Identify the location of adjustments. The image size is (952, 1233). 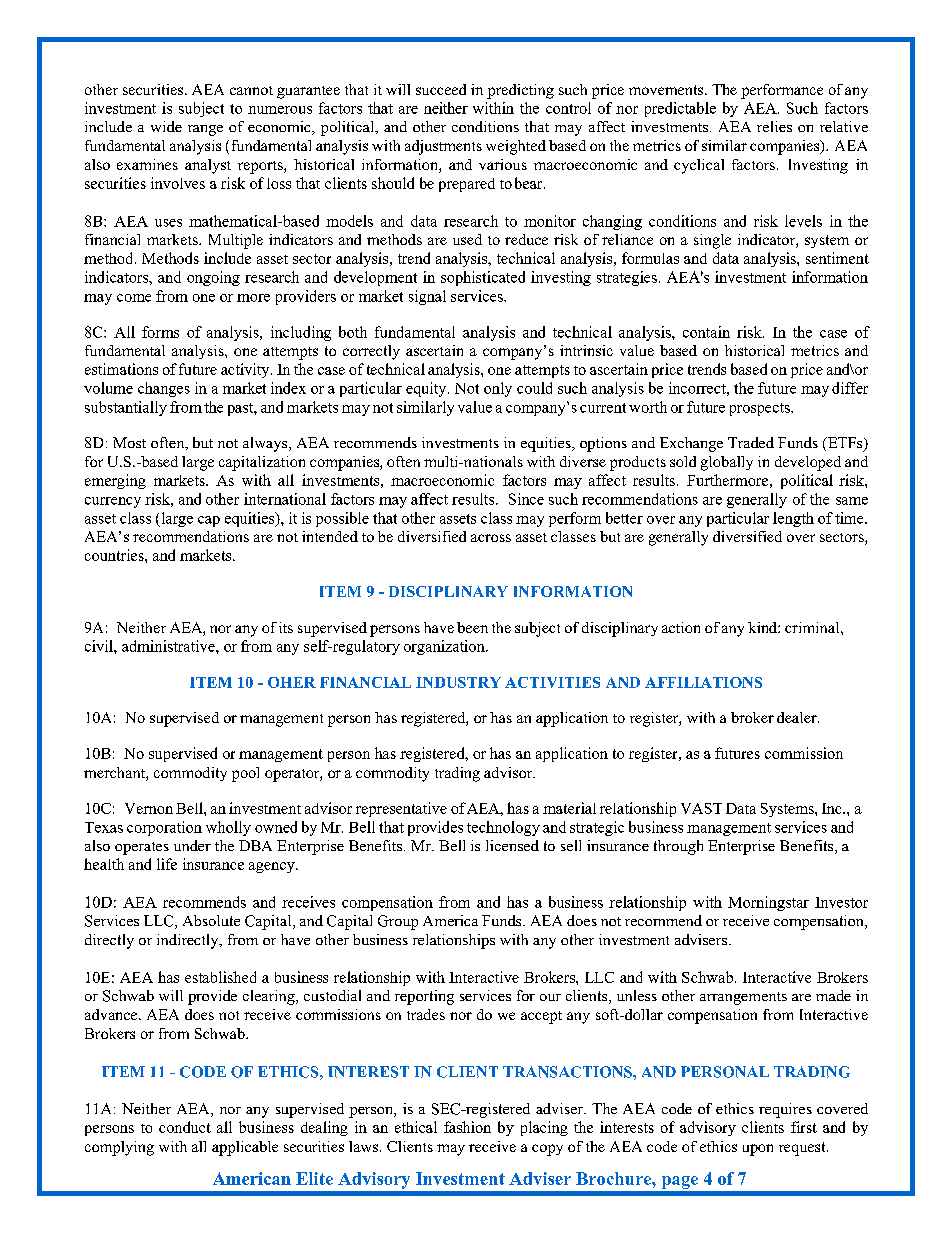
(443, 147).
